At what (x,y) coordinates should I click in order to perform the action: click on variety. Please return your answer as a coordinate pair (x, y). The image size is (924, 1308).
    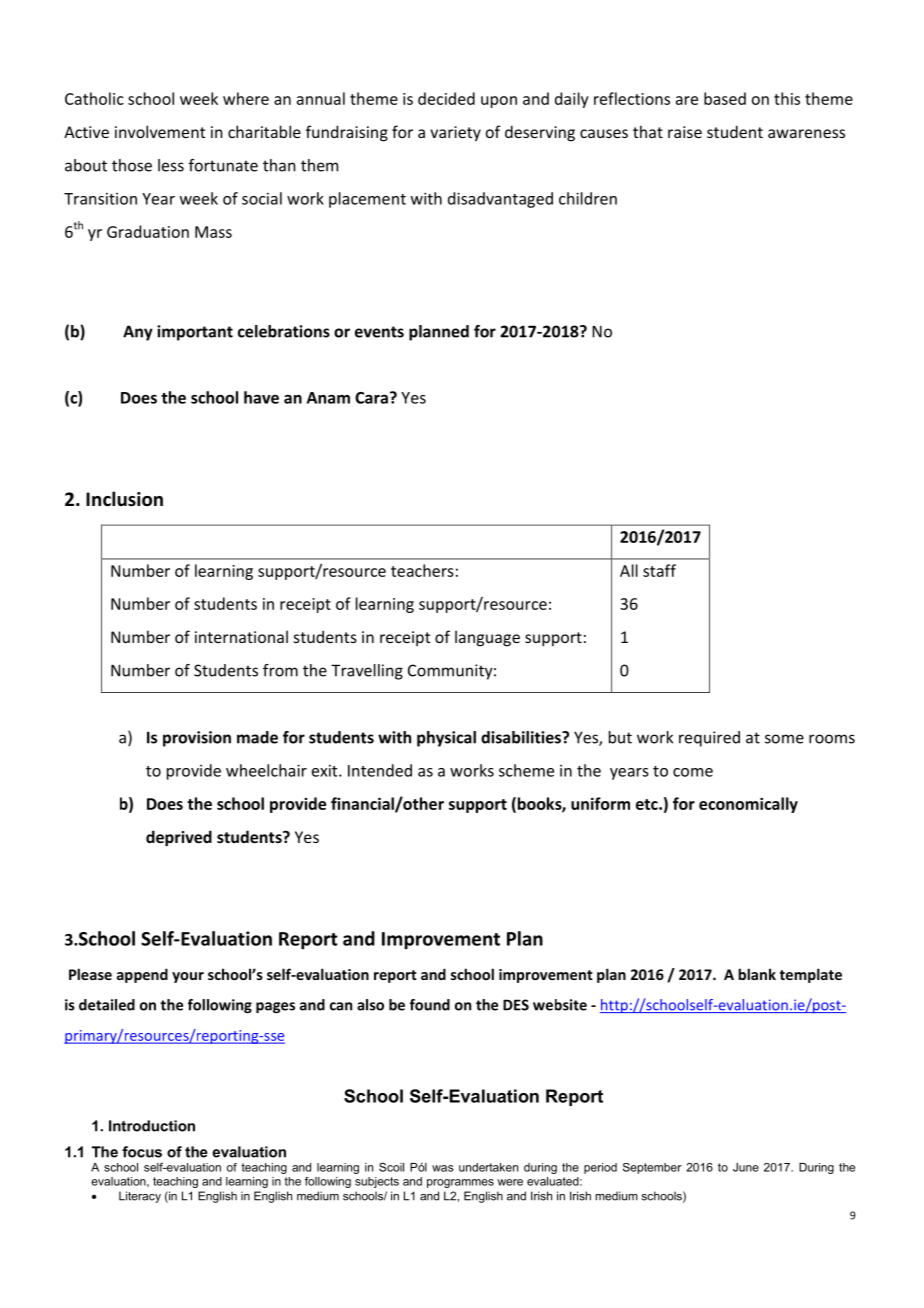
    Looking at the image, I should click on (455, 133).
